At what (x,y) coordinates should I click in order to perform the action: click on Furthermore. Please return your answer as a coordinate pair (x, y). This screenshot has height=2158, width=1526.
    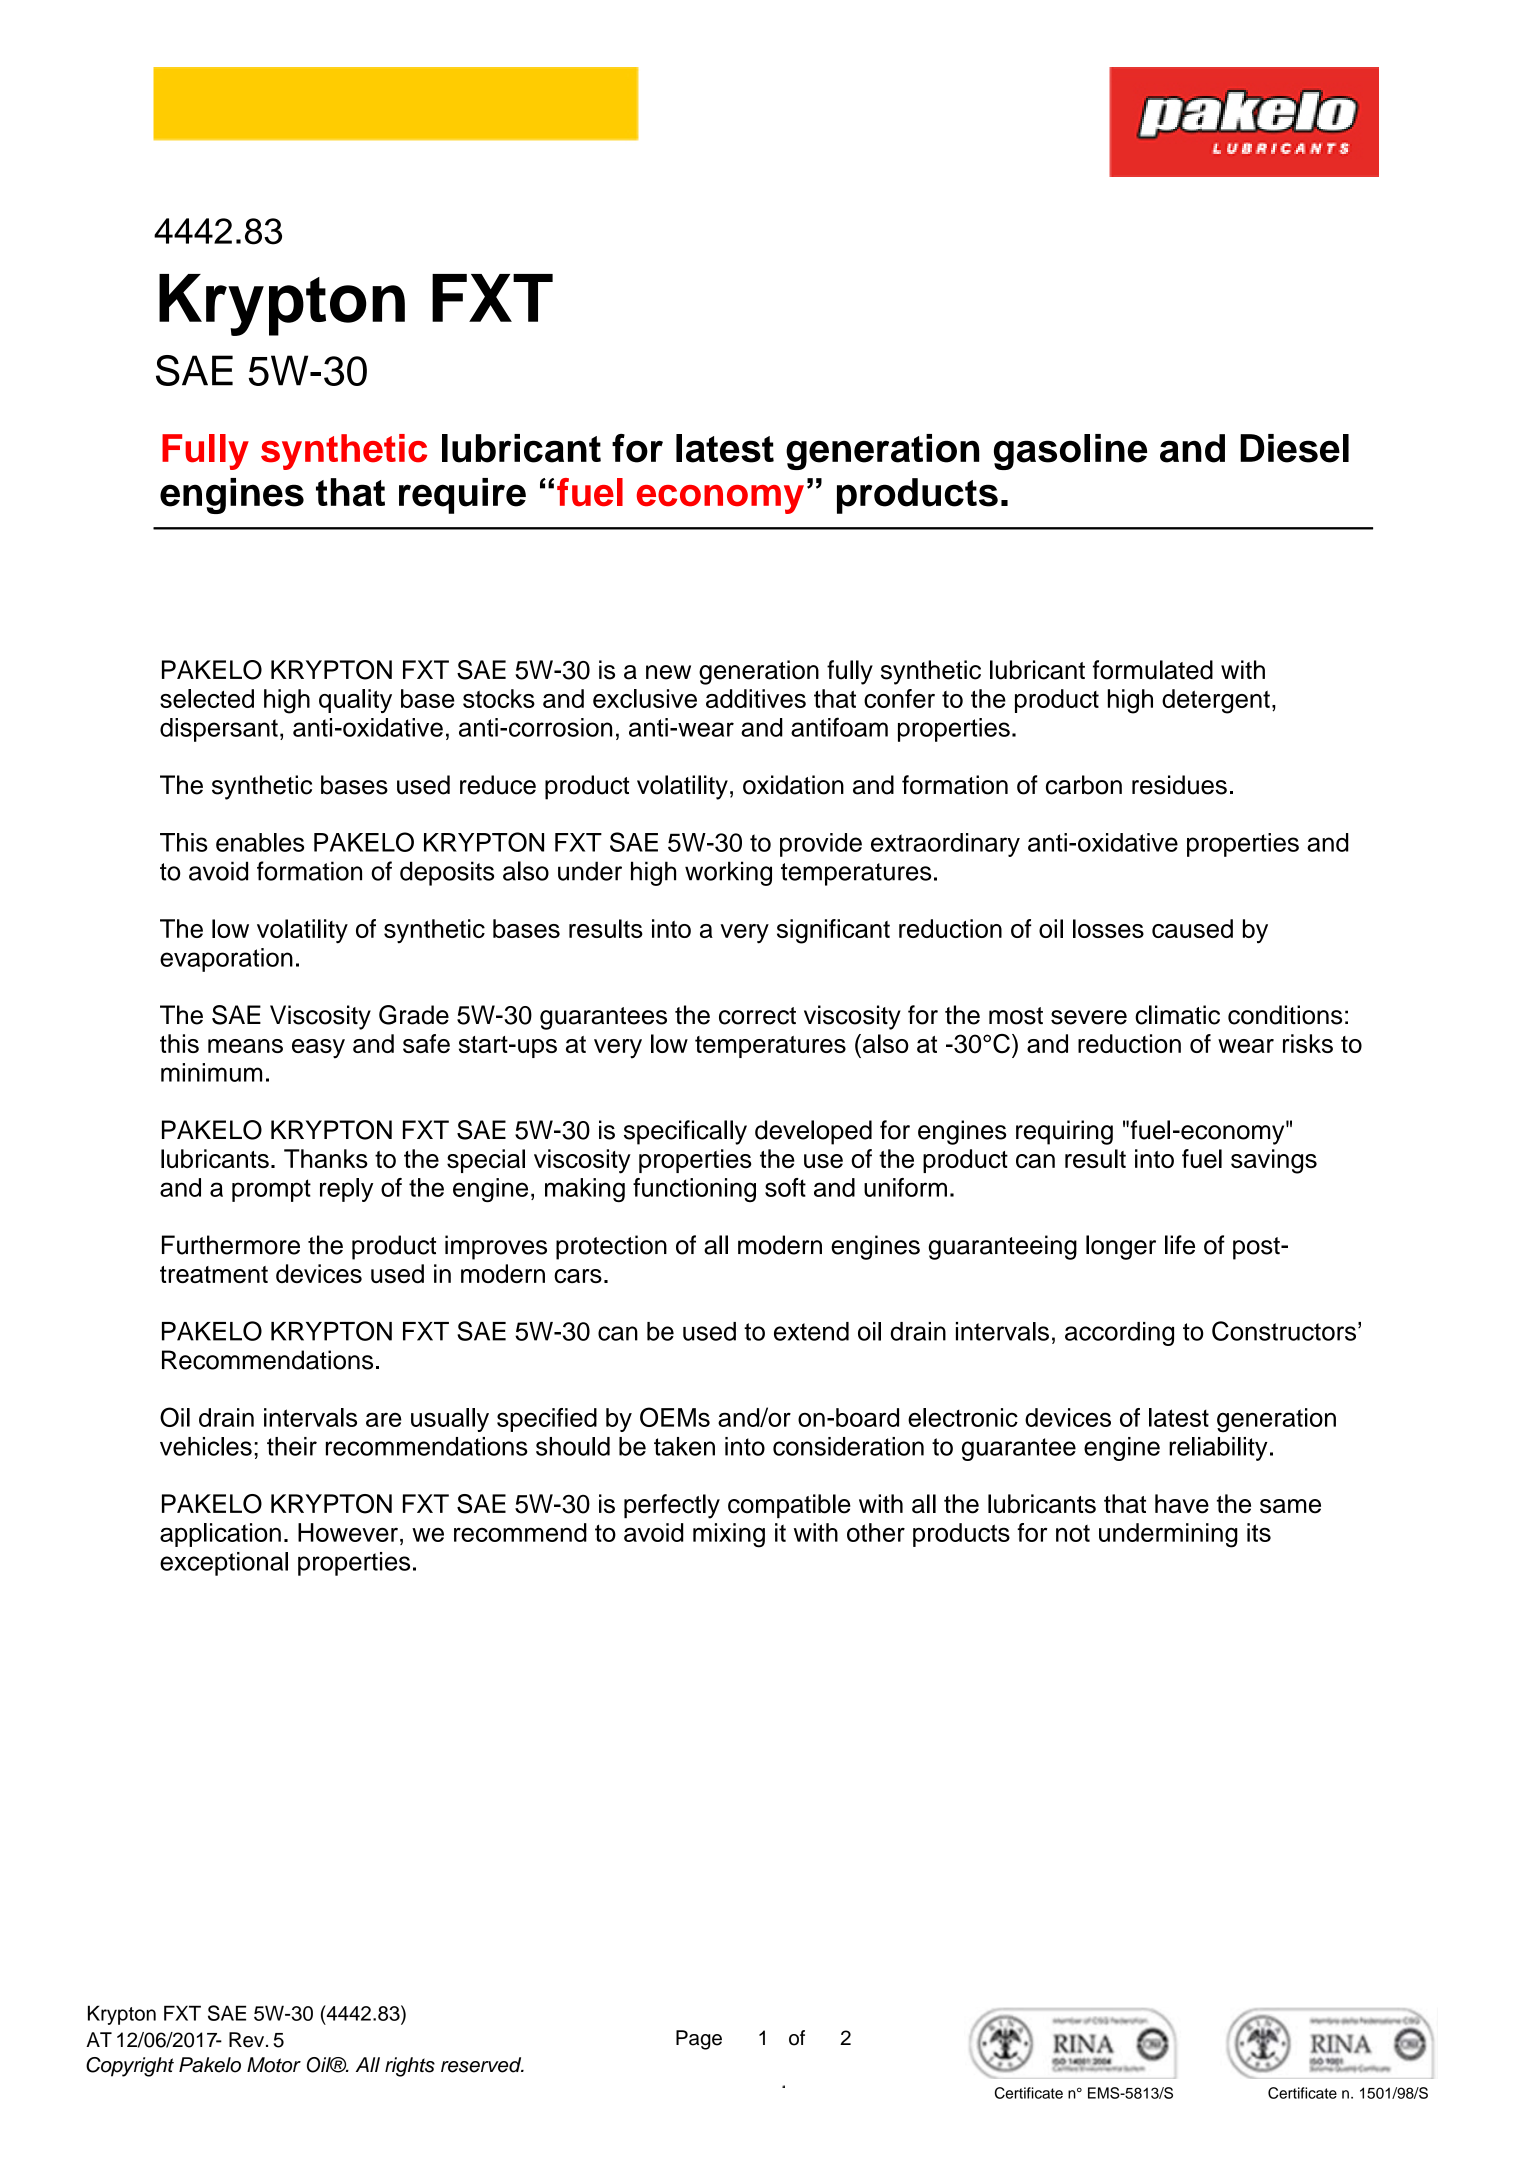
    Looking at the image, I should click on (231, 1245).
